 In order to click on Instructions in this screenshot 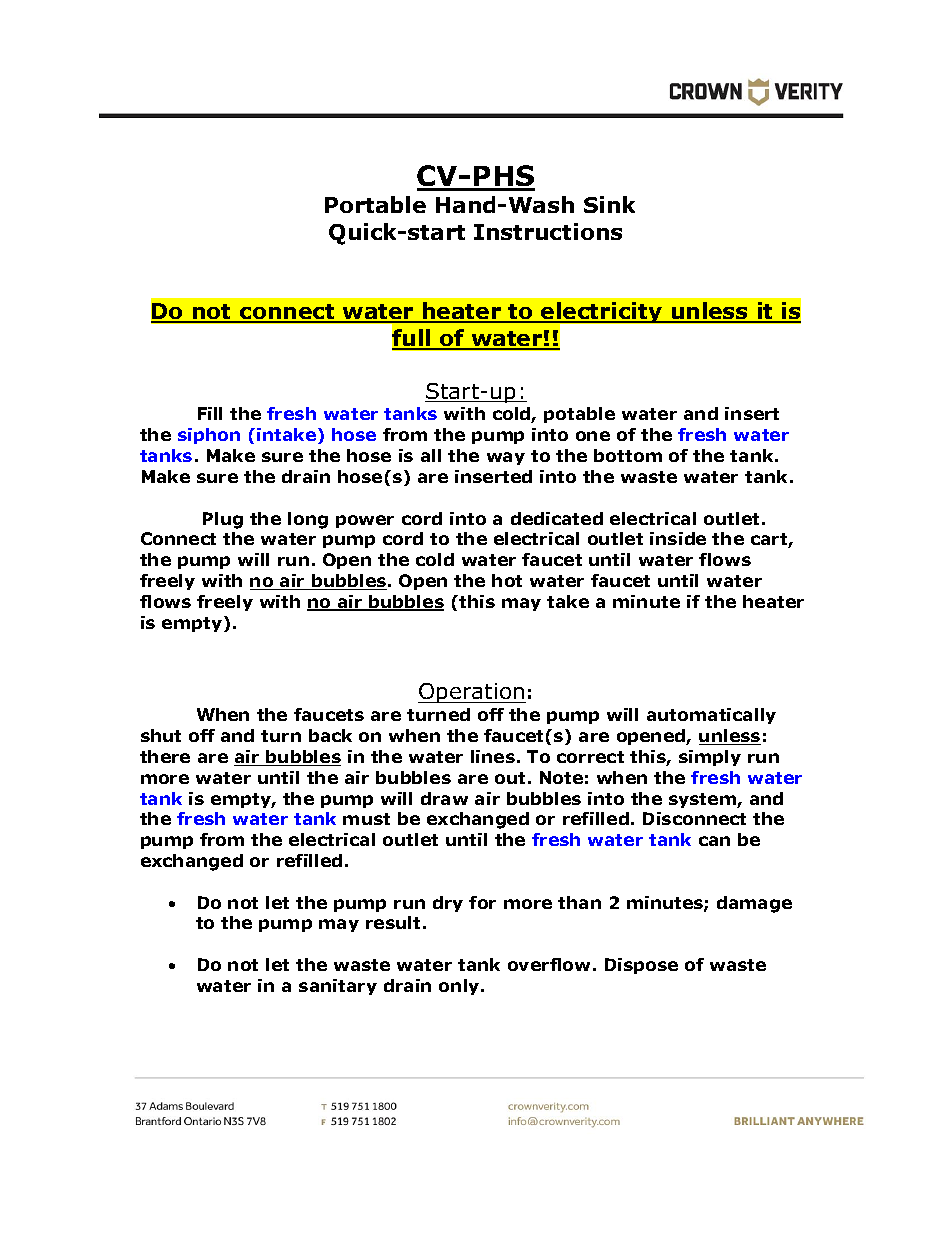, I will do `click(548, 231)`.
